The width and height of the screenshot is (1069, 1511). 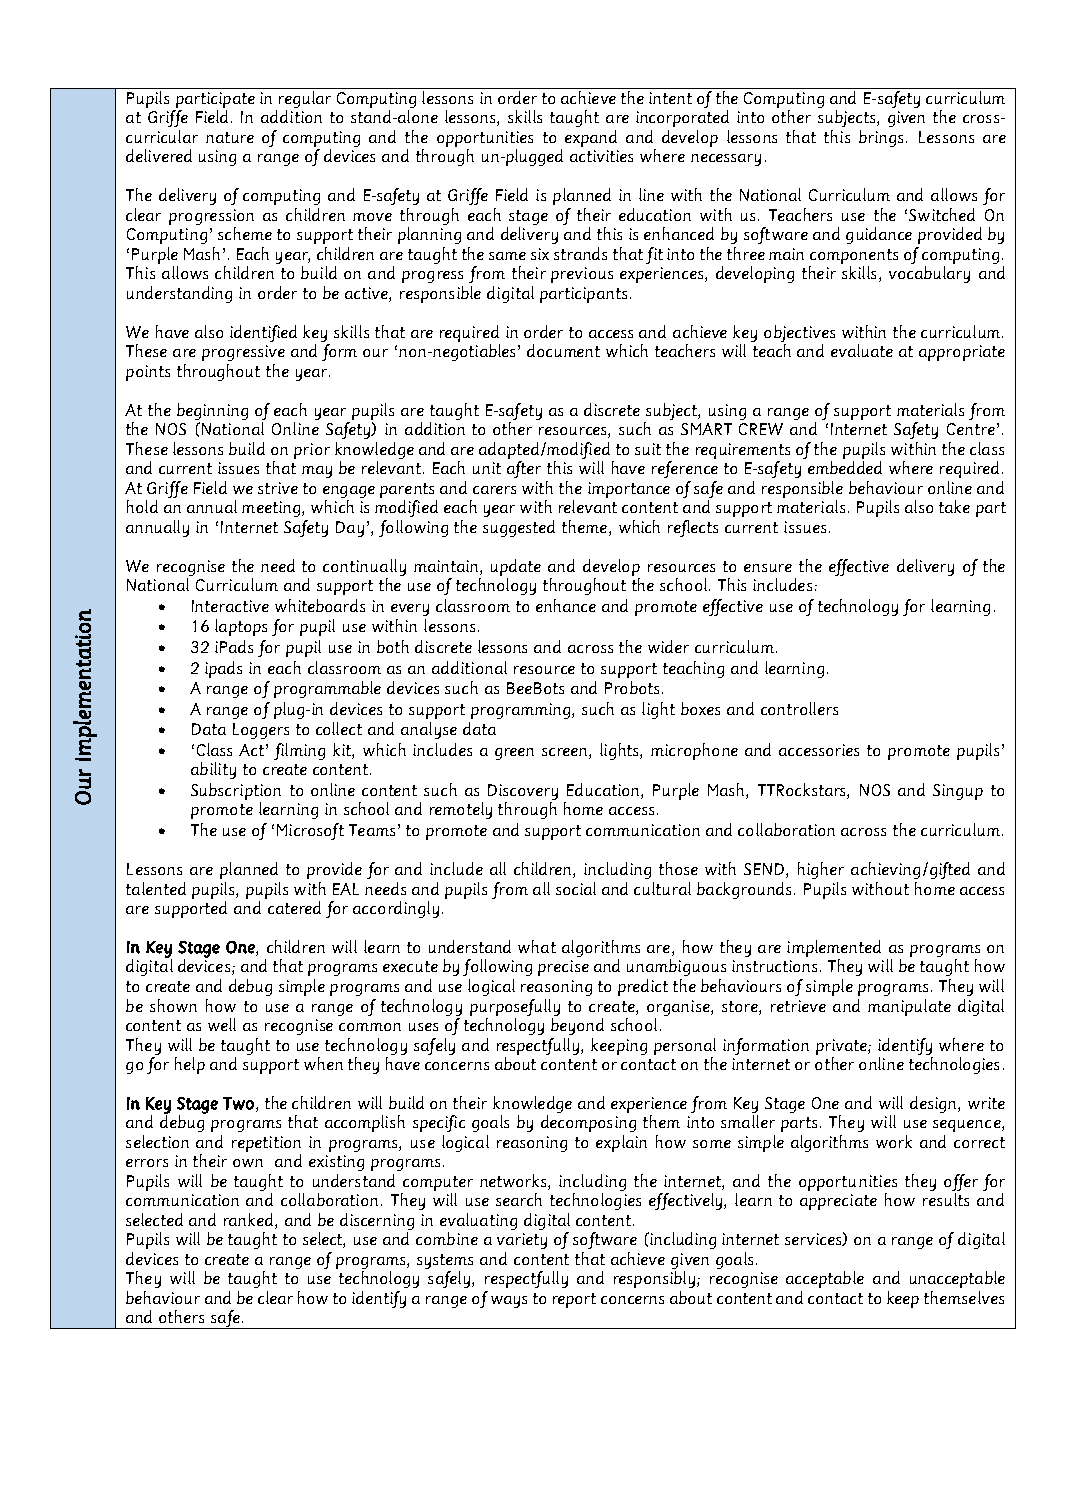 What do you see at coordinates (212, 411) in the screenshot?
I see `beginning` at bounding box center [212, 411].
